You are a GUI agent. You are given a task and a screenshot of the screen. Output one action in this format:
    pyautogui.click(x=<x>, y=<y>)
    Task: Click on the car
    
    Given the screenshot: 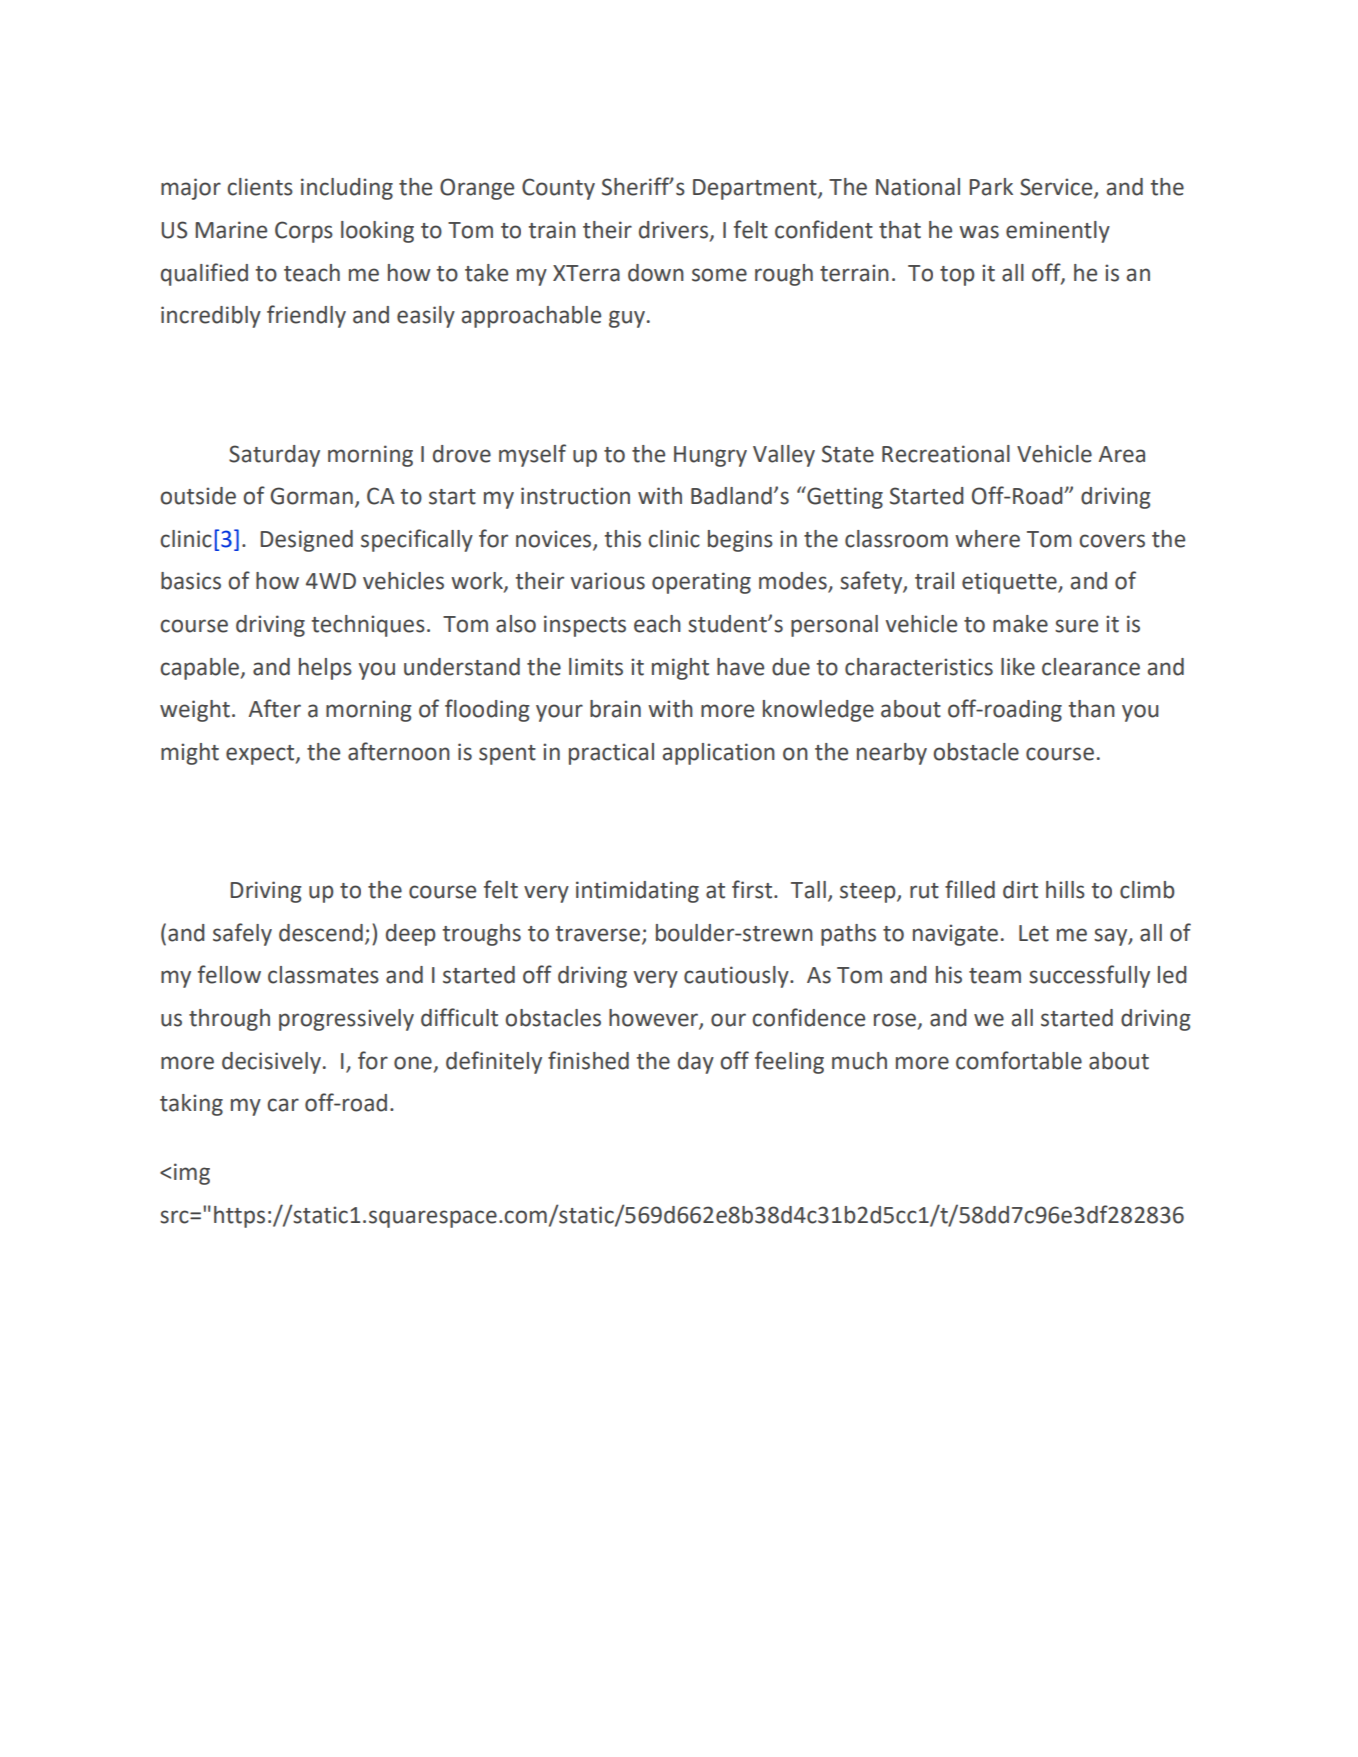 What is the action you would take?
    pyautogui.click(x=283, y=1105)
